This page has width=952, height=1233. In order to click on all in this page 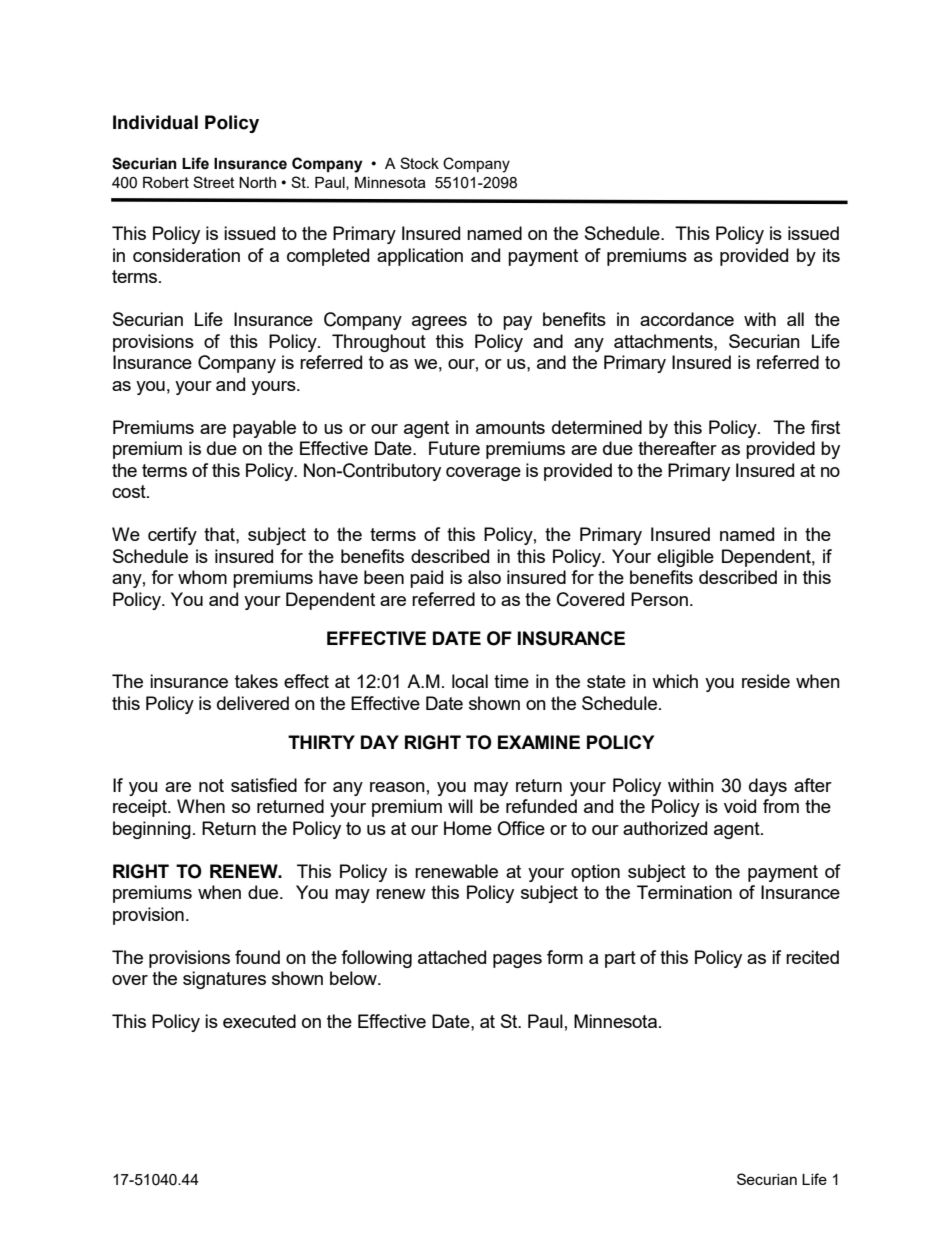, I will do `click(795, 319)`.
